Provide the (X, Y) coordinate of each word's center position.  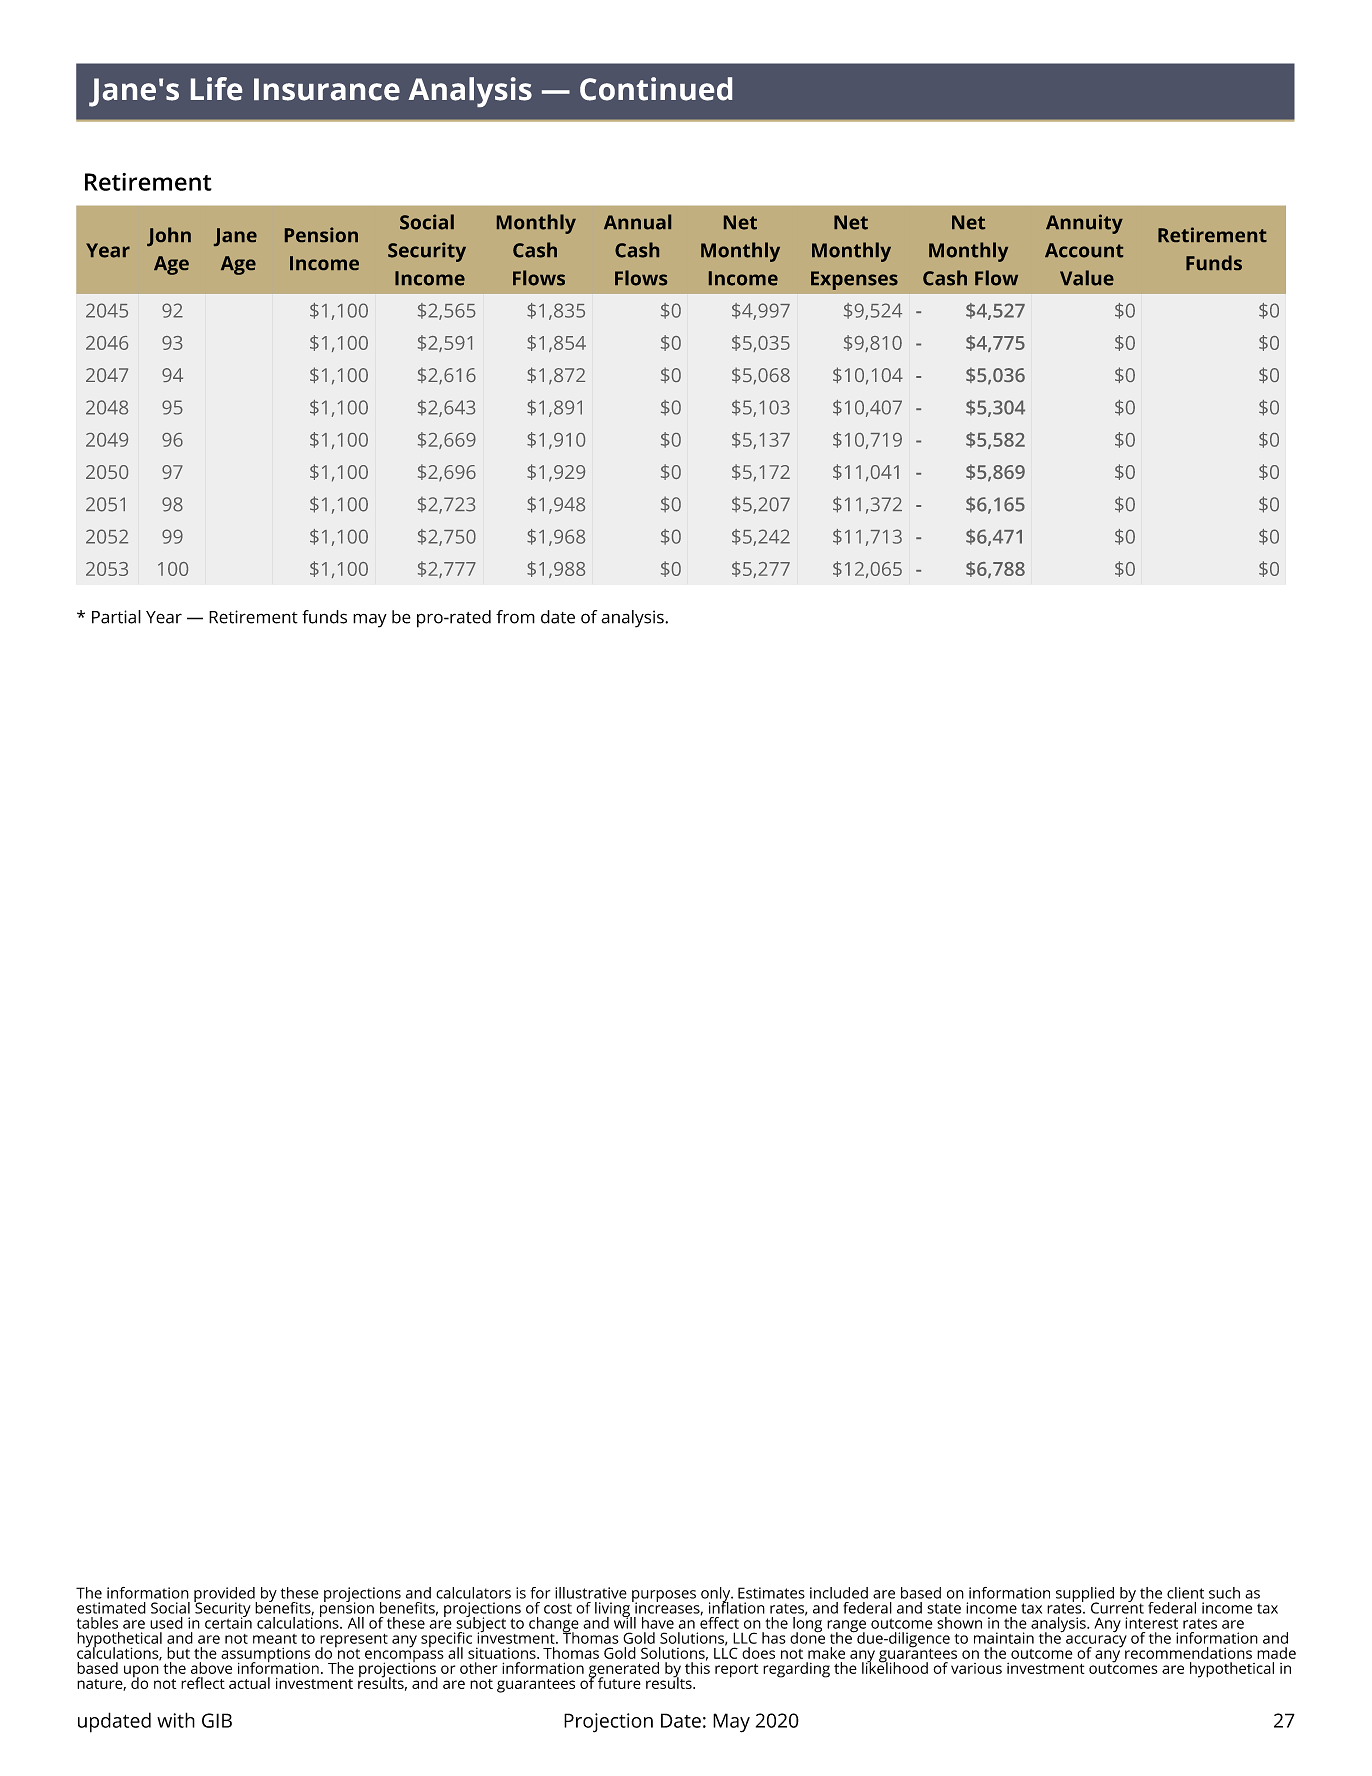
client (1185, 1593)
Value (1087, 278)
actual (249, 1683)
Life (216, 89)
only (717, 1595)
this (697, 1667)
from (515, 617)
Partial (116, 617)
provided (225, 1595)
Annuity (1084, 224)
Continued (656, 89)
